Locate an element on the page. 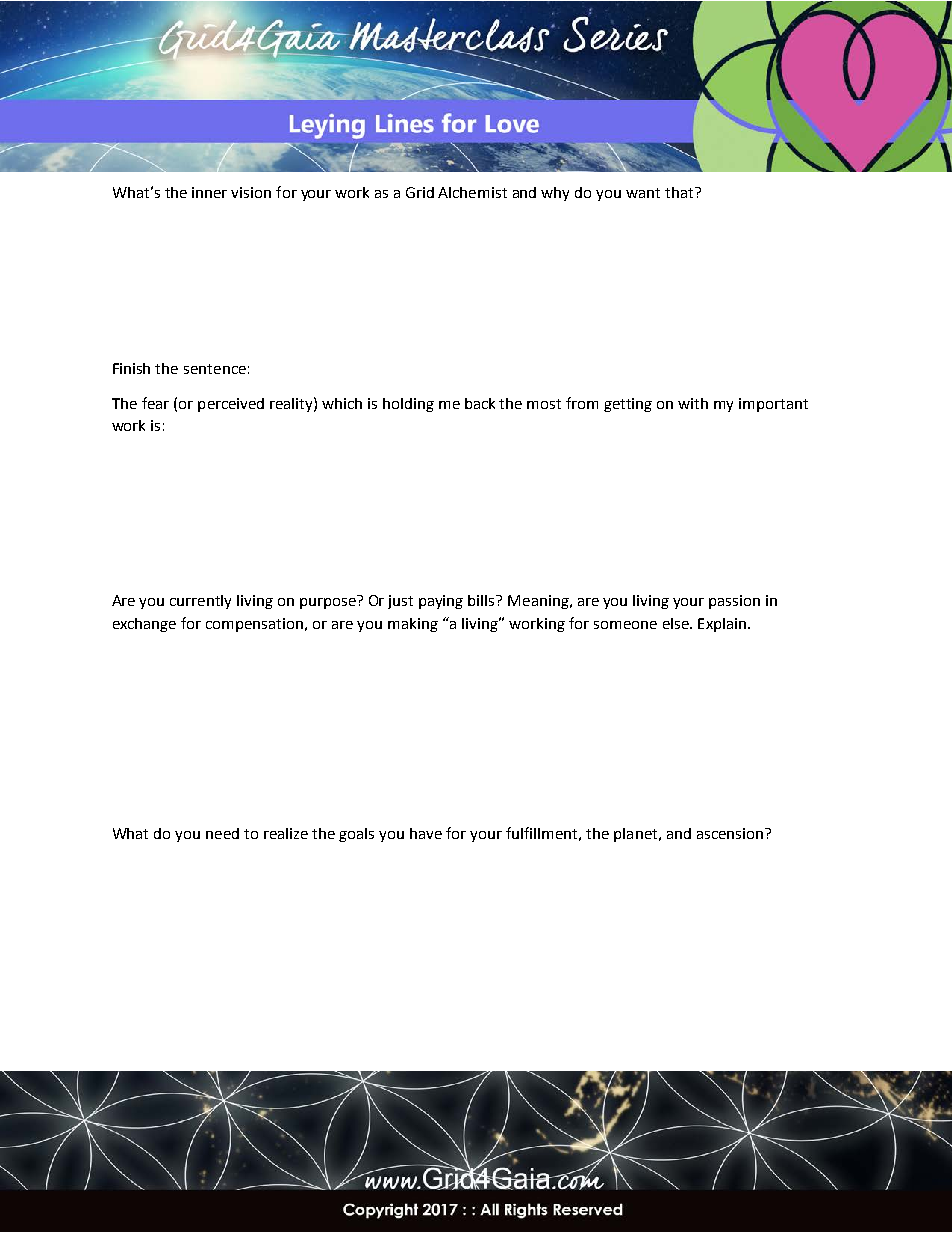  inner is located at coordinates (209, 192).
